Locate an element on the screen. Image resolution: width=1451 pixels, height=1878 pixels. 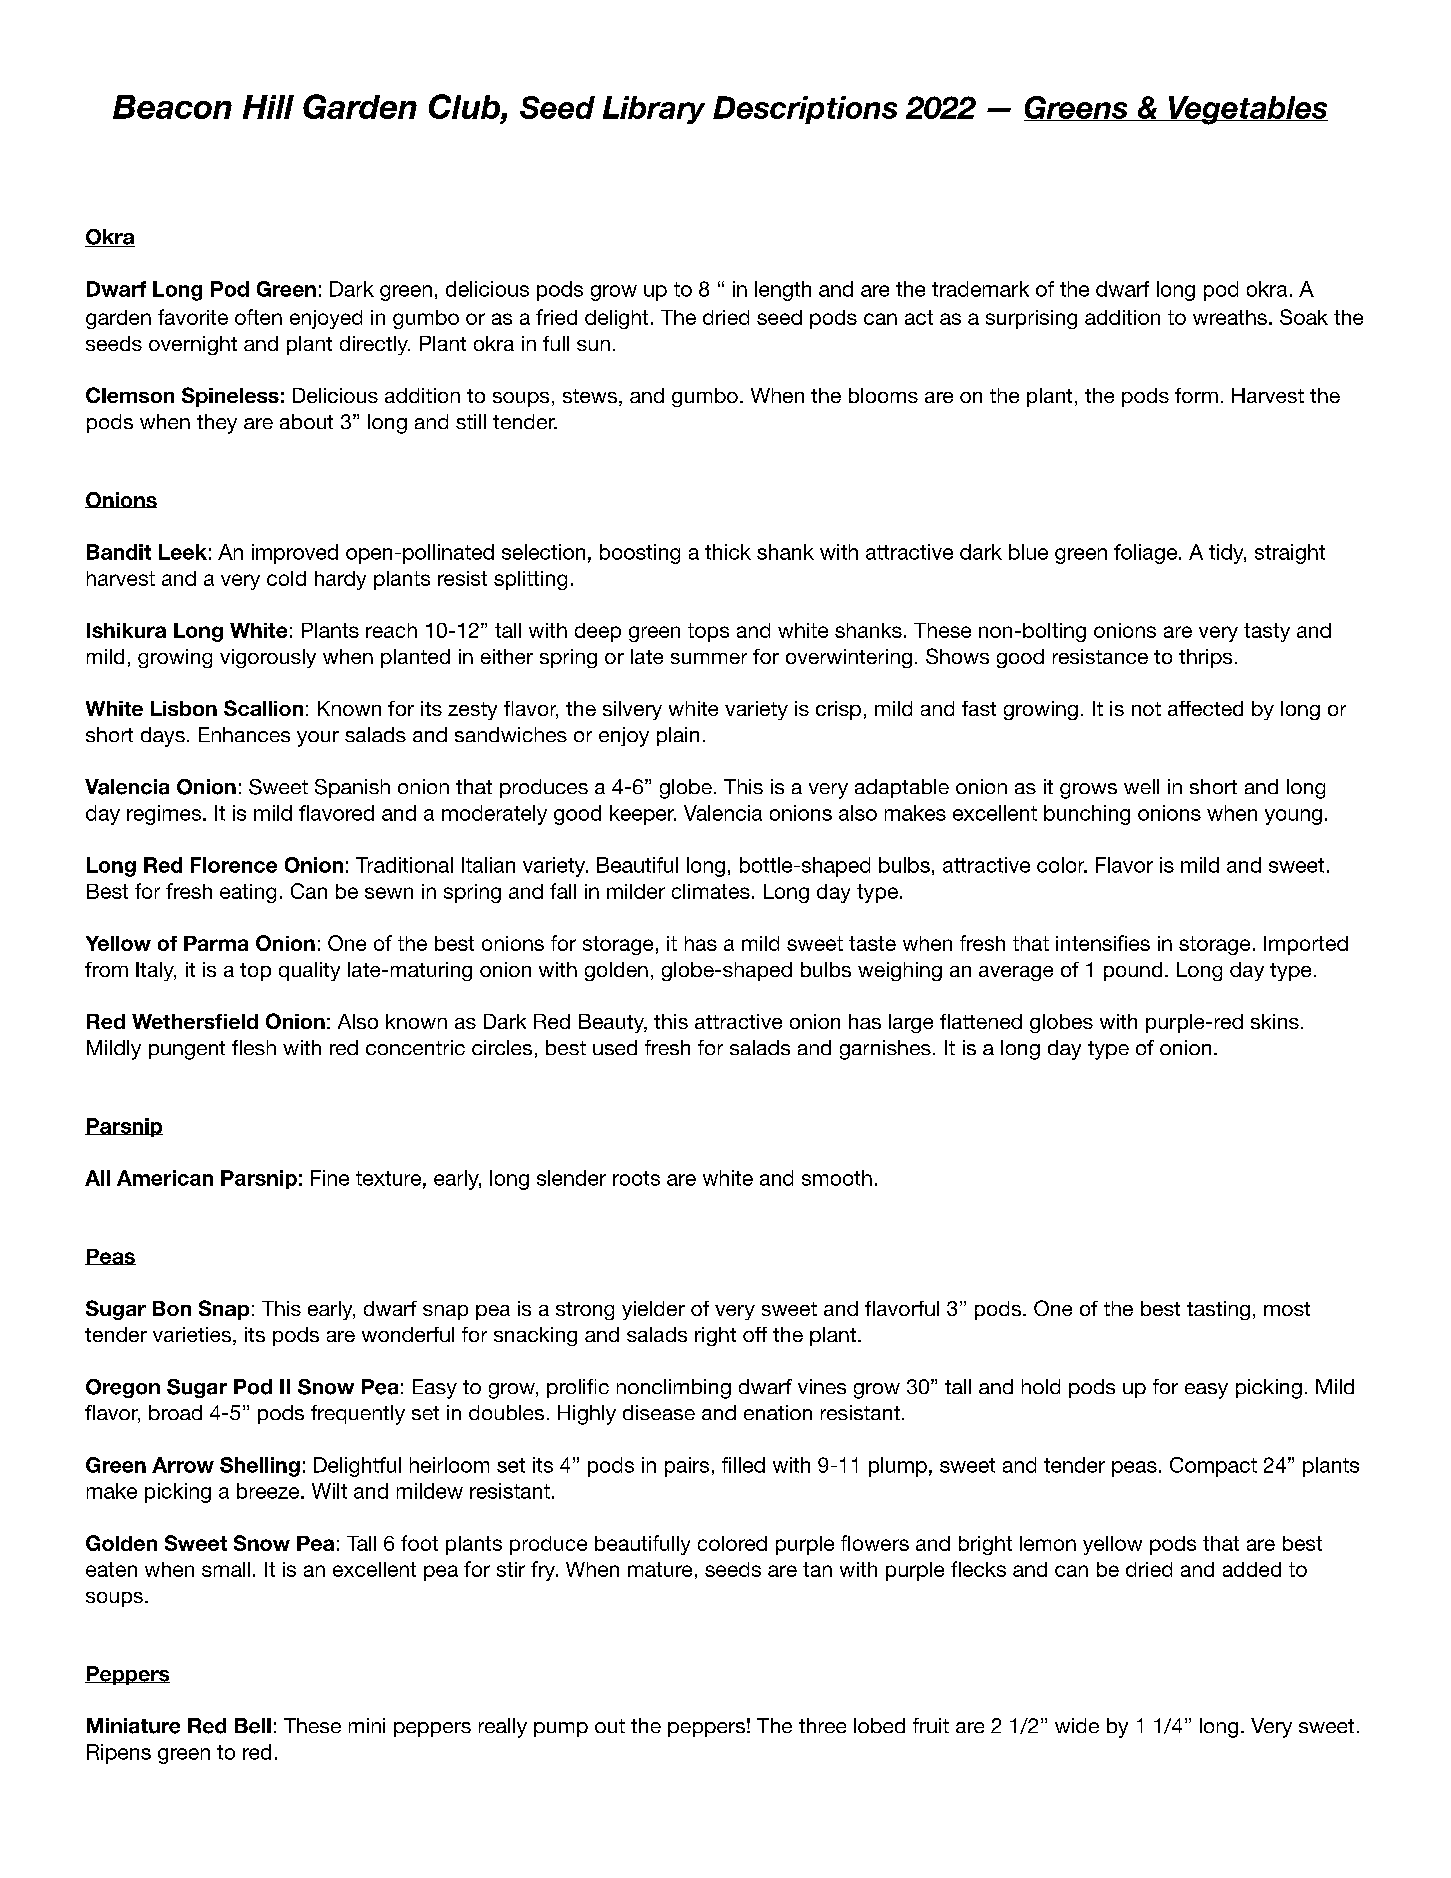
Bell is located at coordinates (253, 1726).
